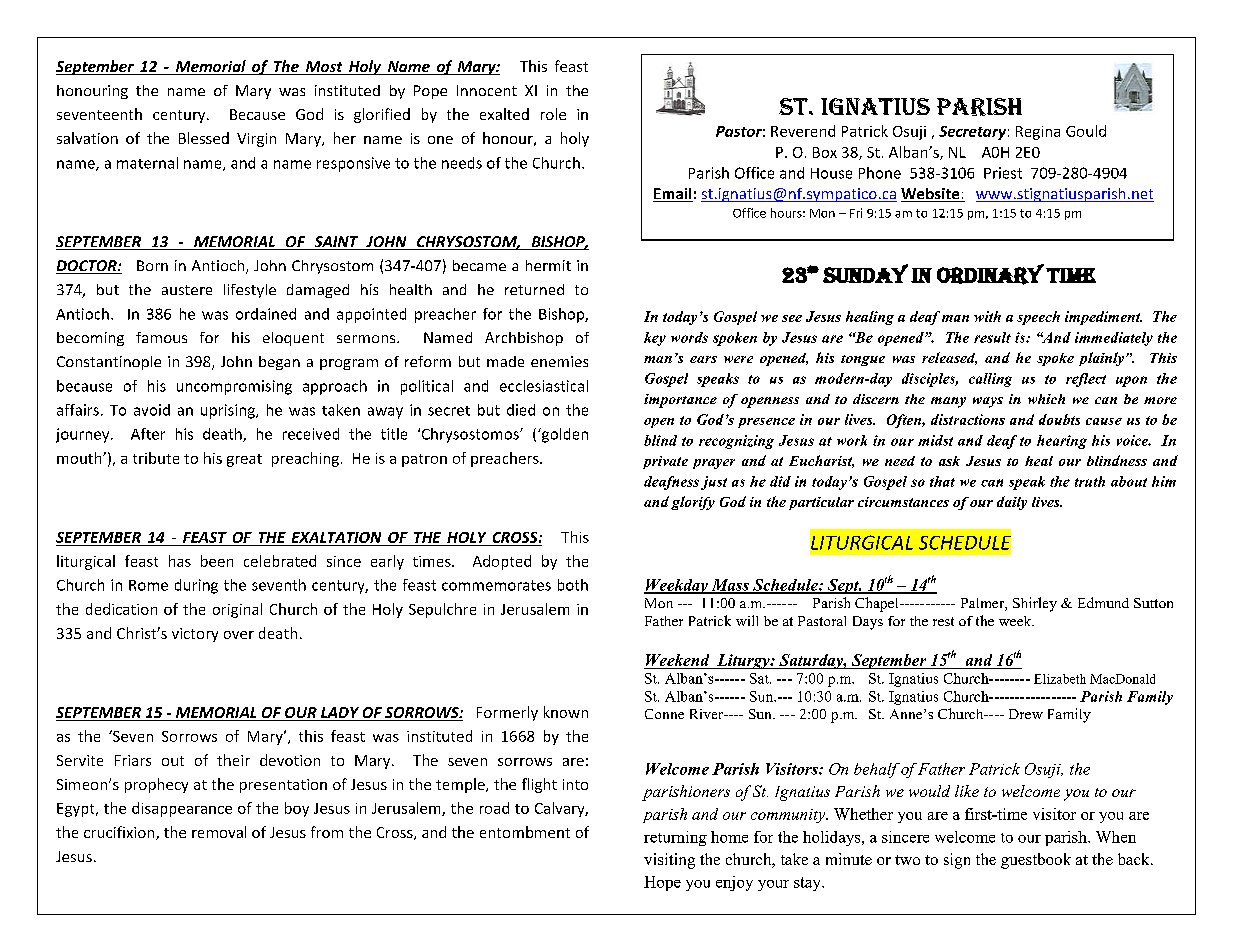 This screenshot has height=952, width=1233. Describe the element at coordinates (195, 635) in the screenshot. I see `victory` at that location.
